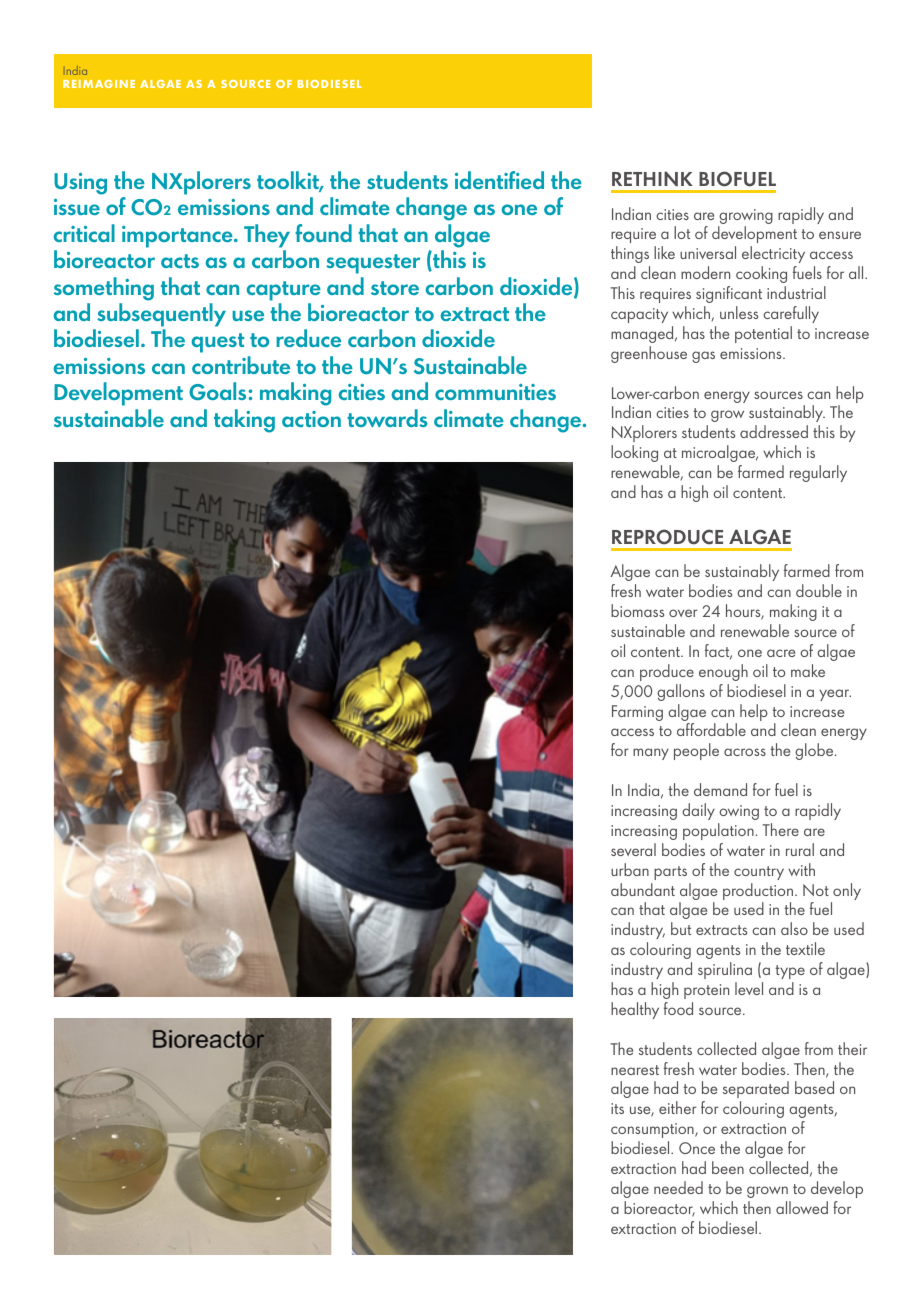 The height and width of the screenshot is (1308, 924). I want to click on acre, so click(781, 653).
